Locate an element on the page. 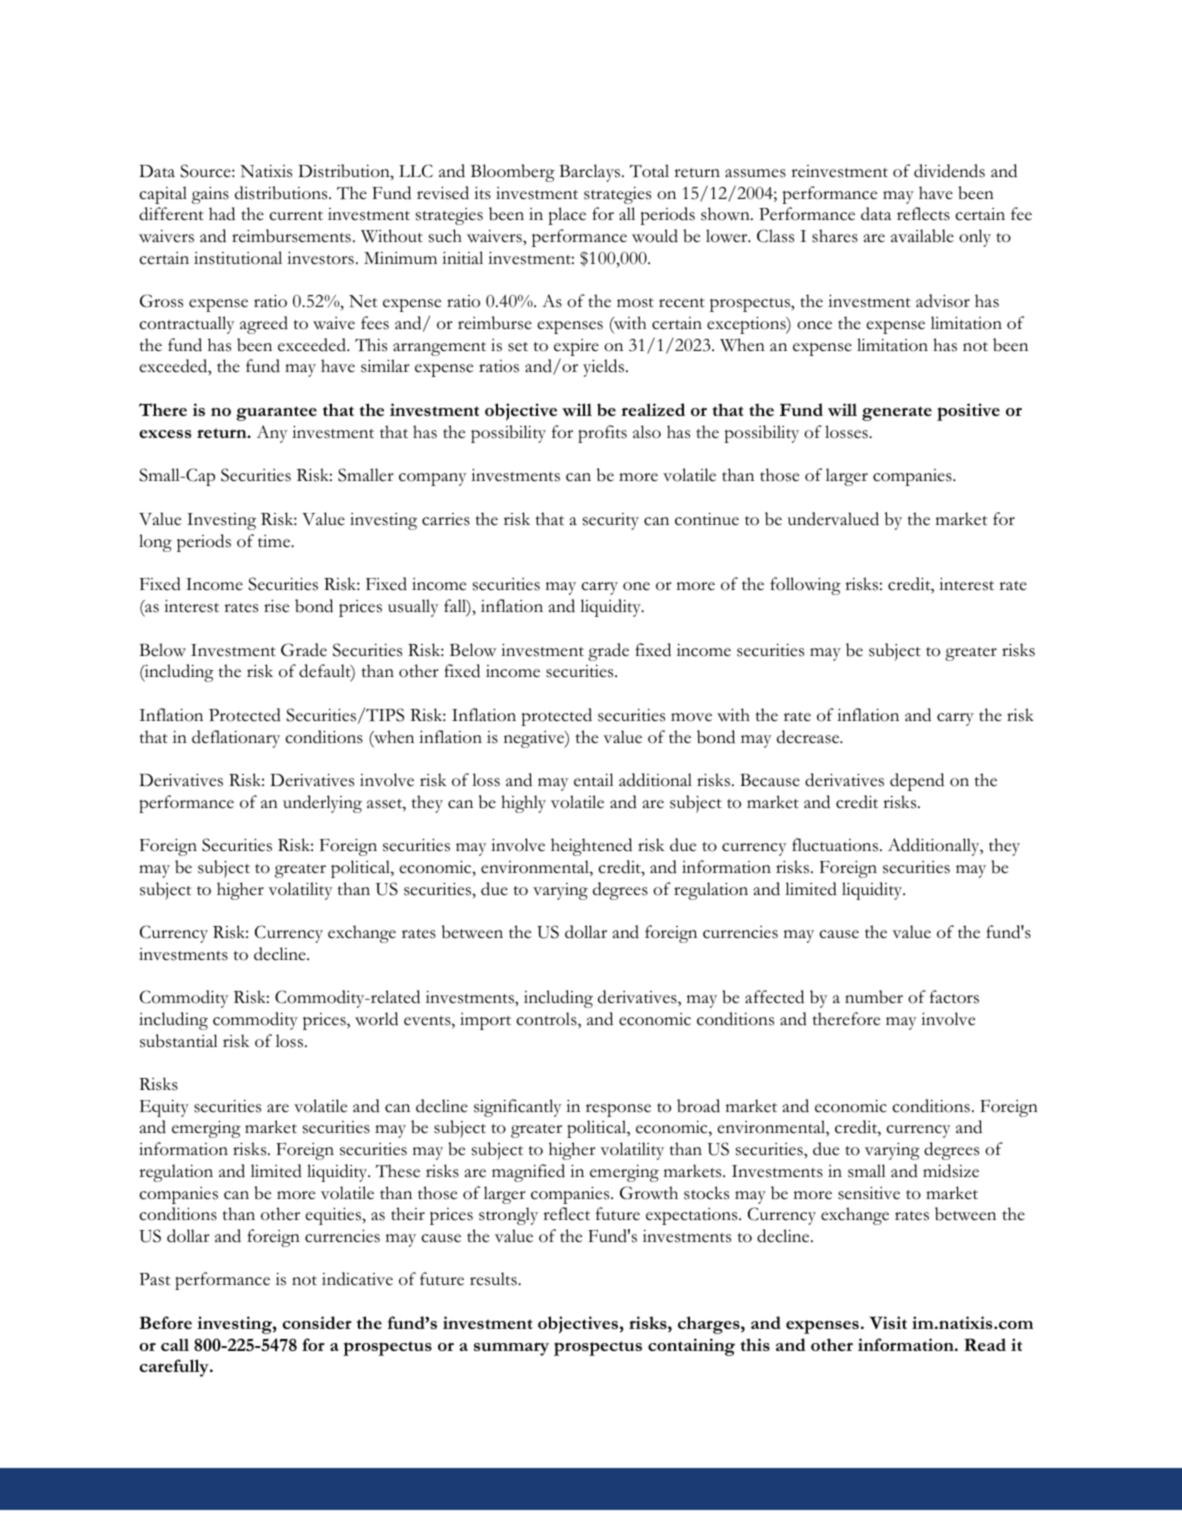 This document has height=1529, width=1182. consider is located at coordinates (317, 1322).
